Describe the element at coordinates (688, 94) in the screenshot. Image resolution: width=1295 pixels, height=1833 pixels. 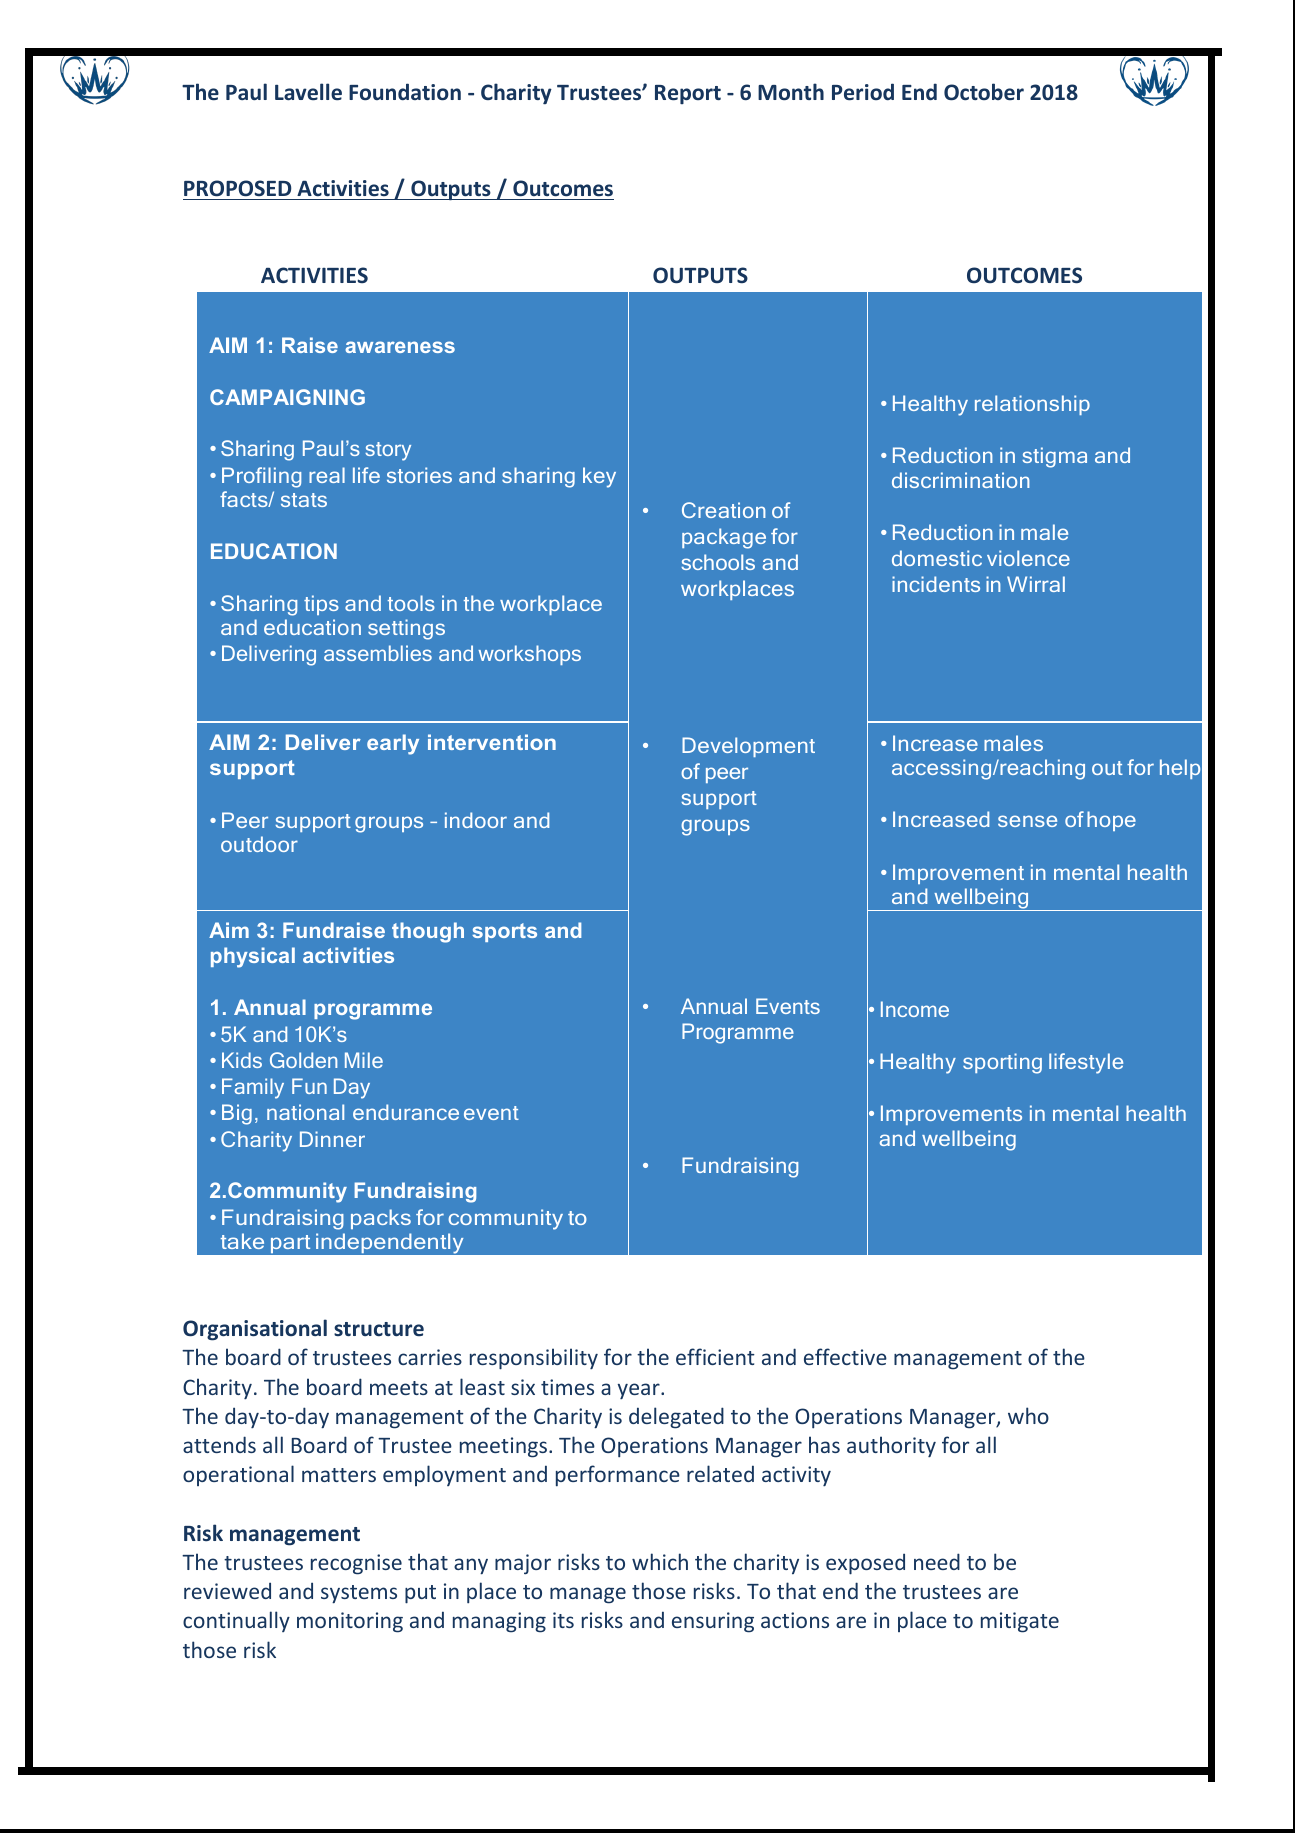
I see `Report` at that location.
